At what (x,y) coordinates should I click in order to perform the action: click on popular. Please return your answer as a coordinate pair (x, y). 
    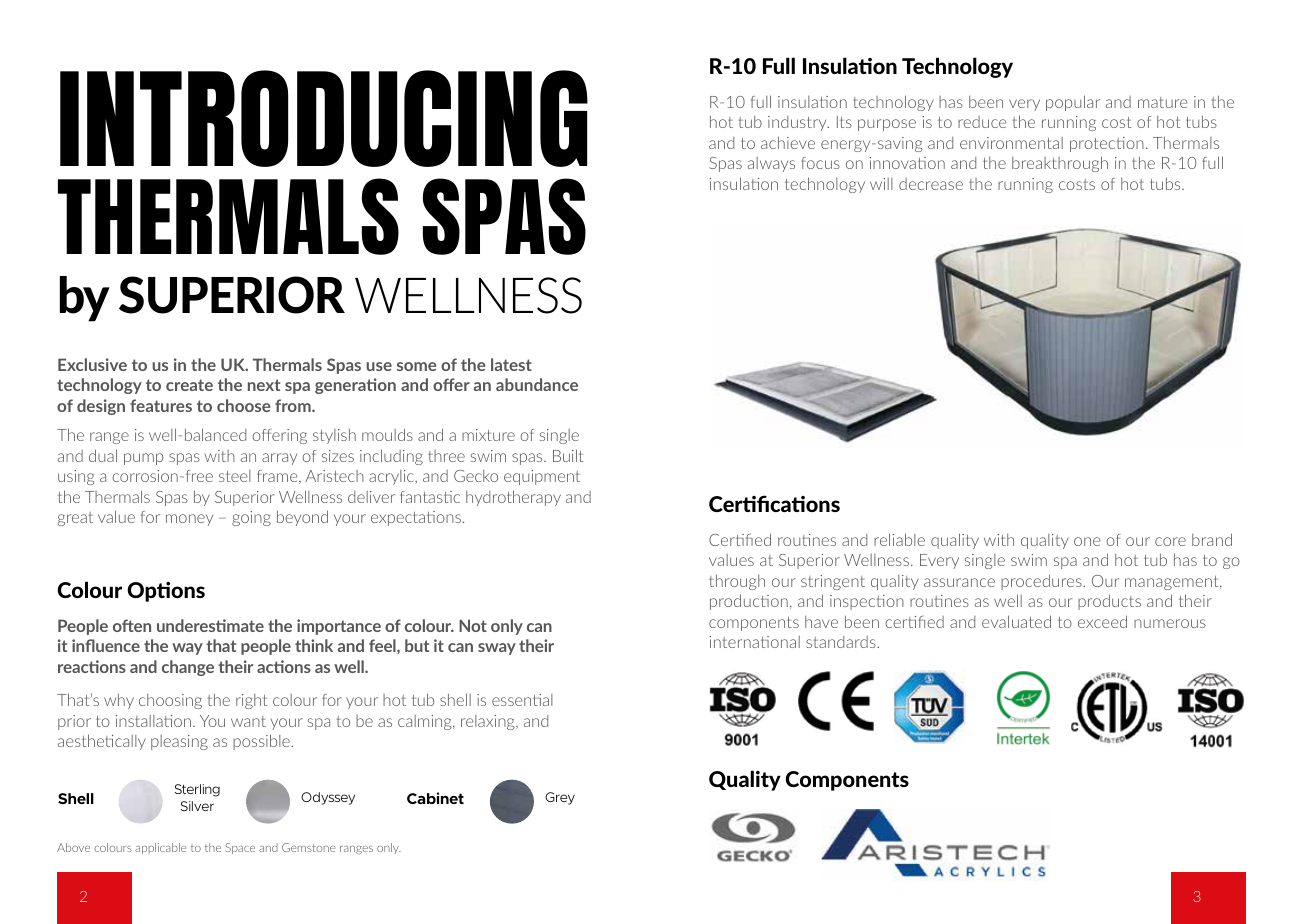
    Looking at the image, I should click on (1073, 103).
